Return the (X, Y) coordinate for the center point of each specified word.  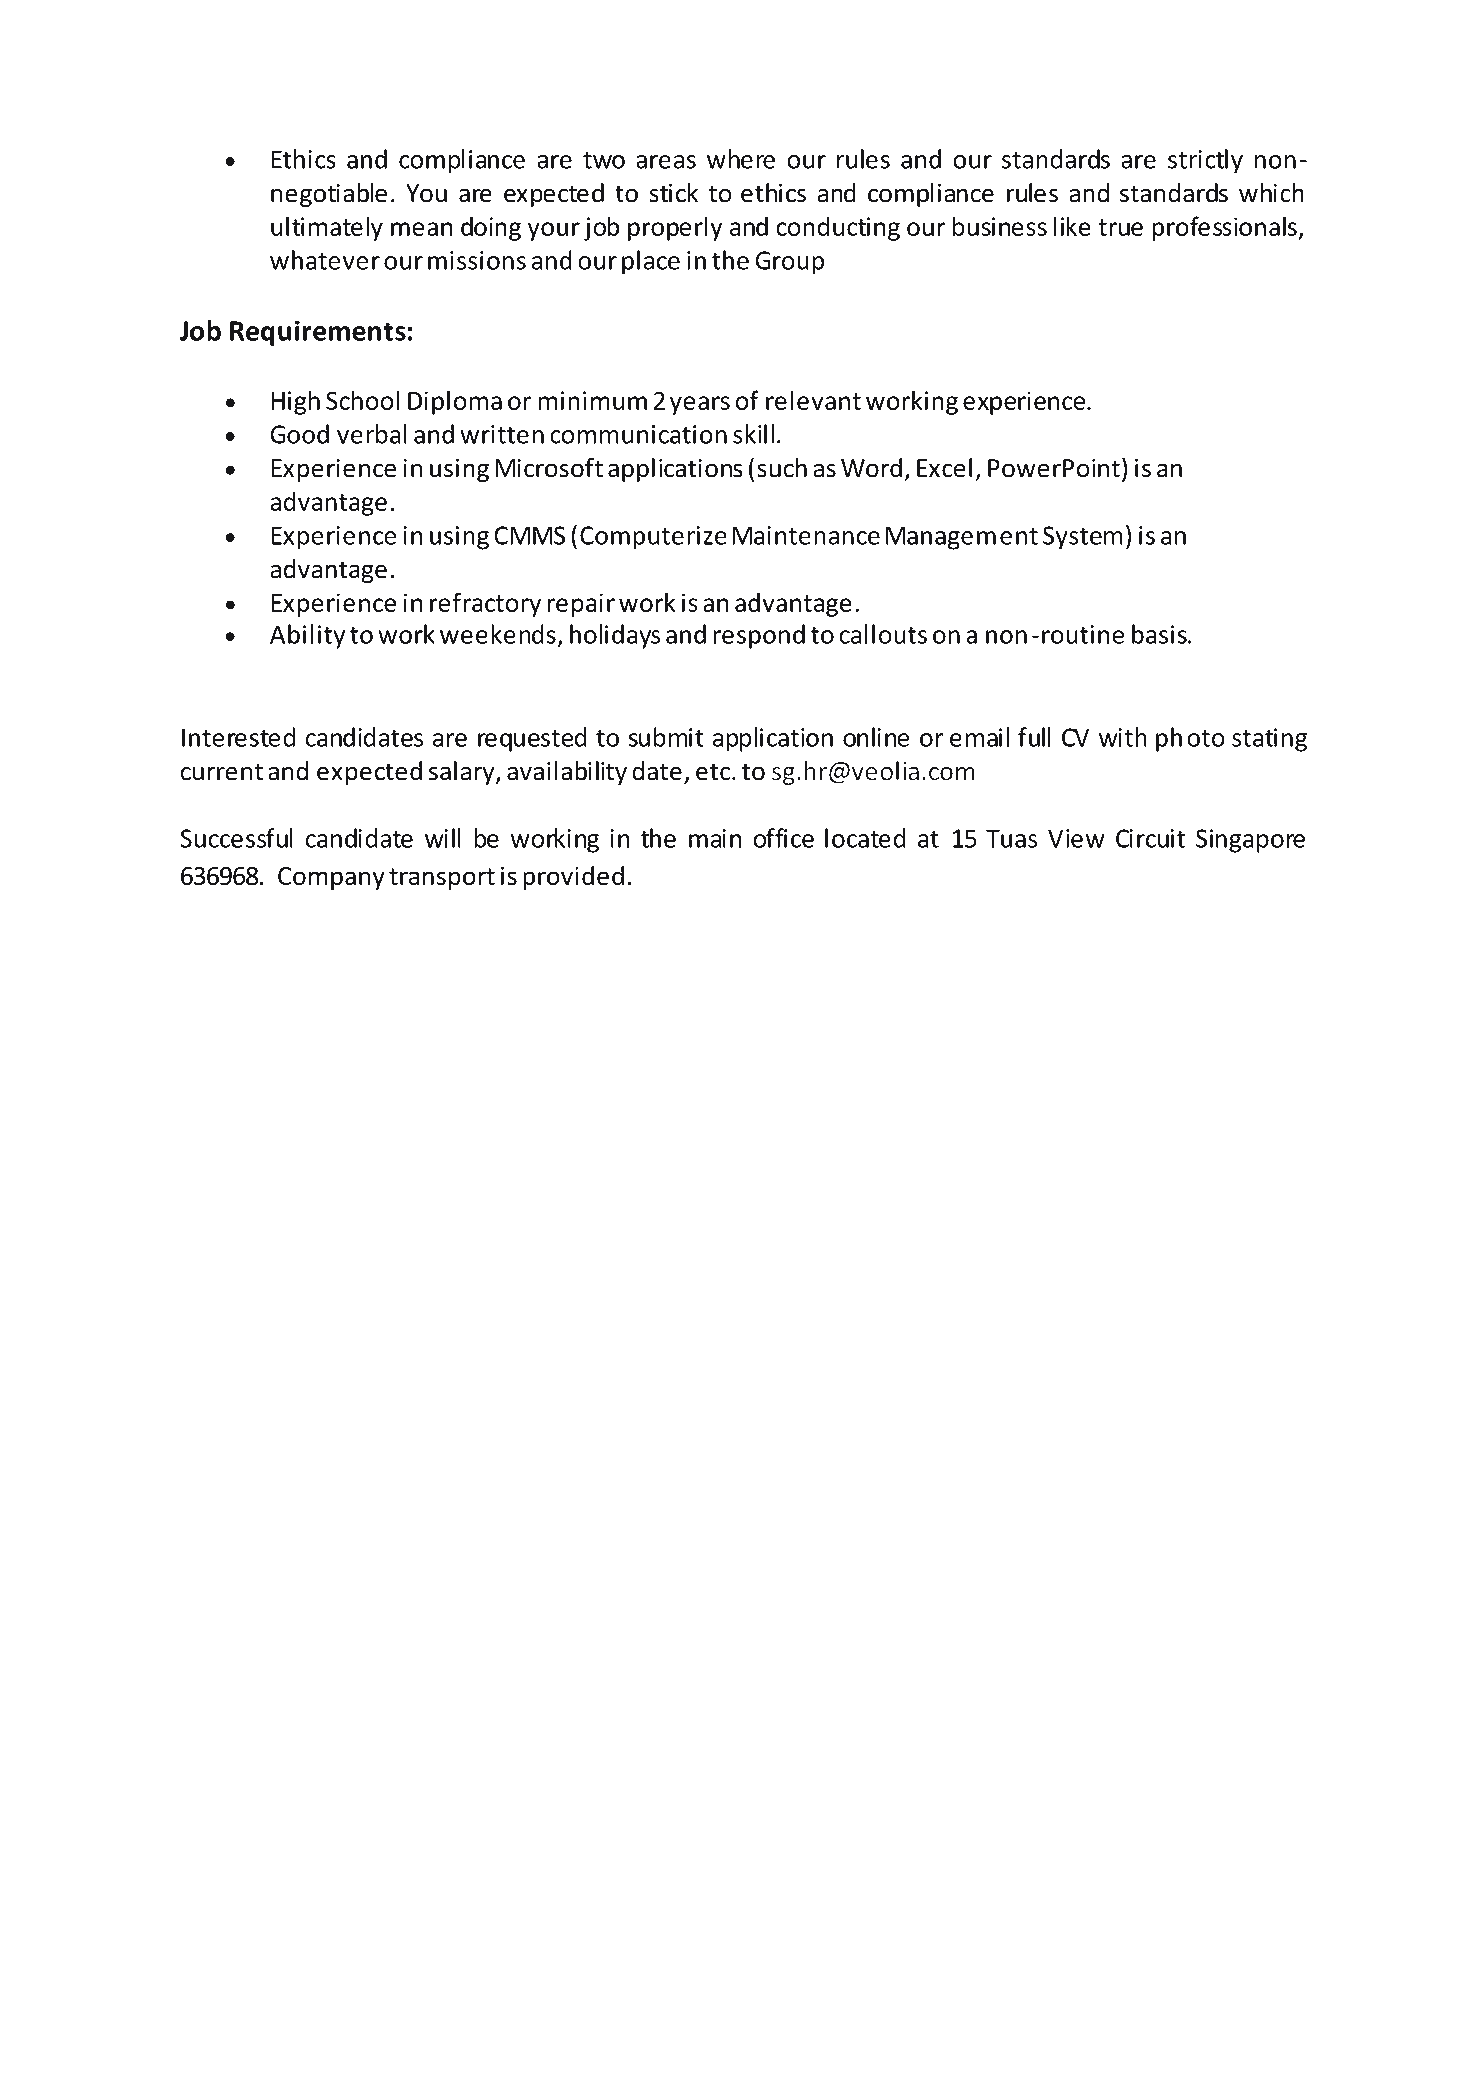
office (783, 838)
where (741, 159)
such (782, 468)
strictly (1205, 161)
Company (331, 878)
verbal (372, 434)
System (1083, 538)
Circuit (1150, 838)
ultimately (327, 228)
